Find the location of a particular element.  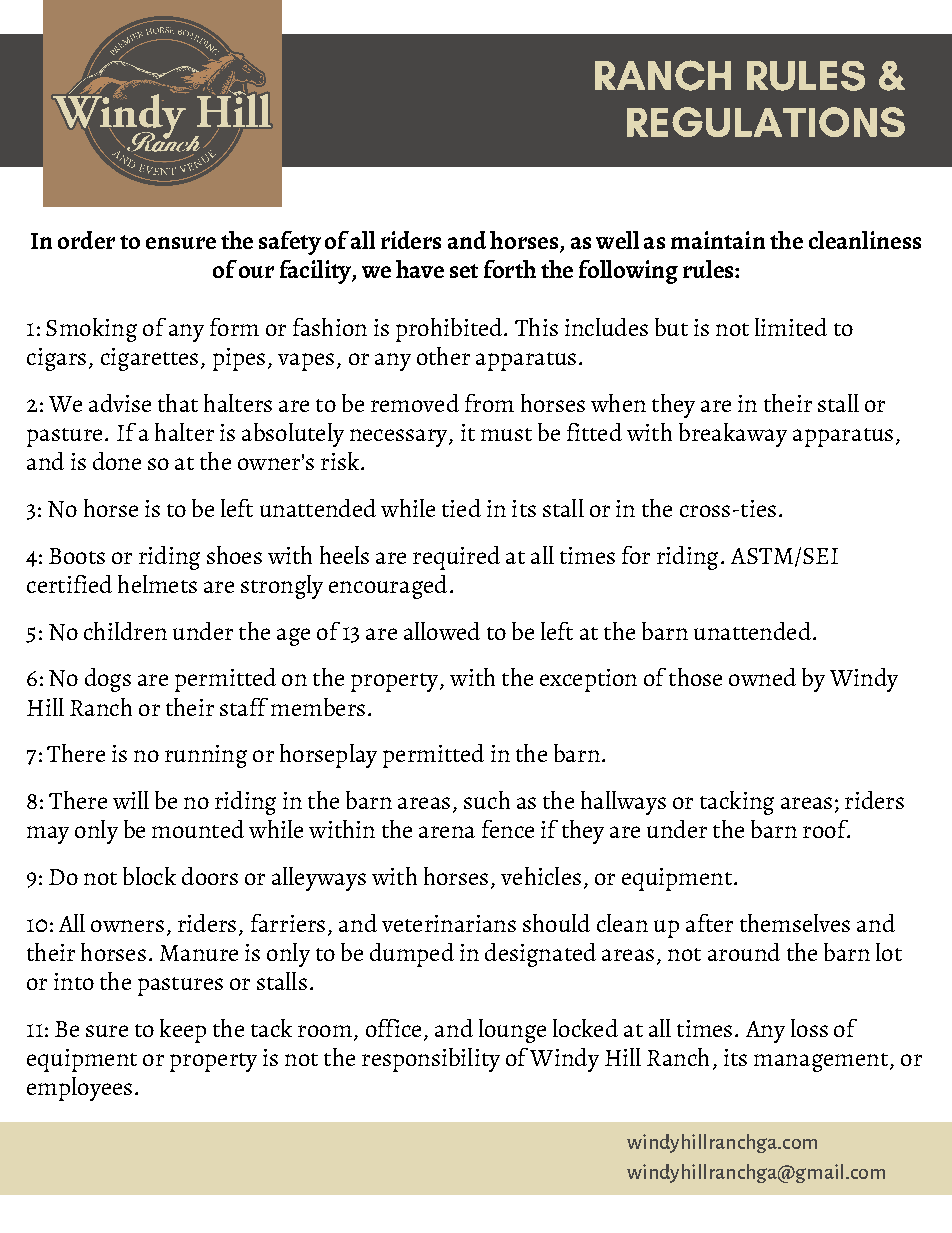

REGULATIONS is located at coordinates (766, 122).
